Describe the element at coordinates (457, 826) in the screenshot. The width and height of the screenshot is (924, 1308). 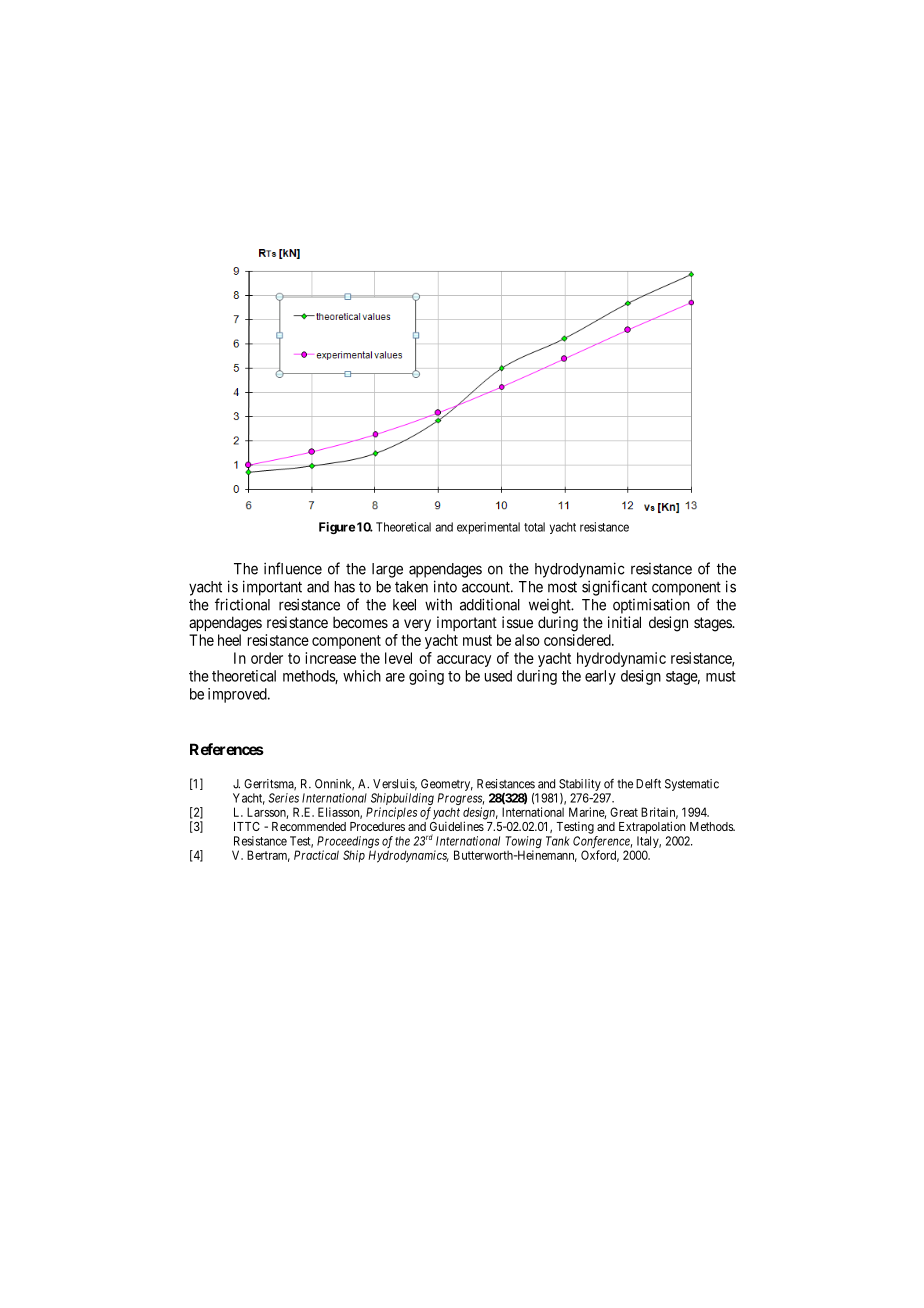
I see `Guidelines` at that location.
